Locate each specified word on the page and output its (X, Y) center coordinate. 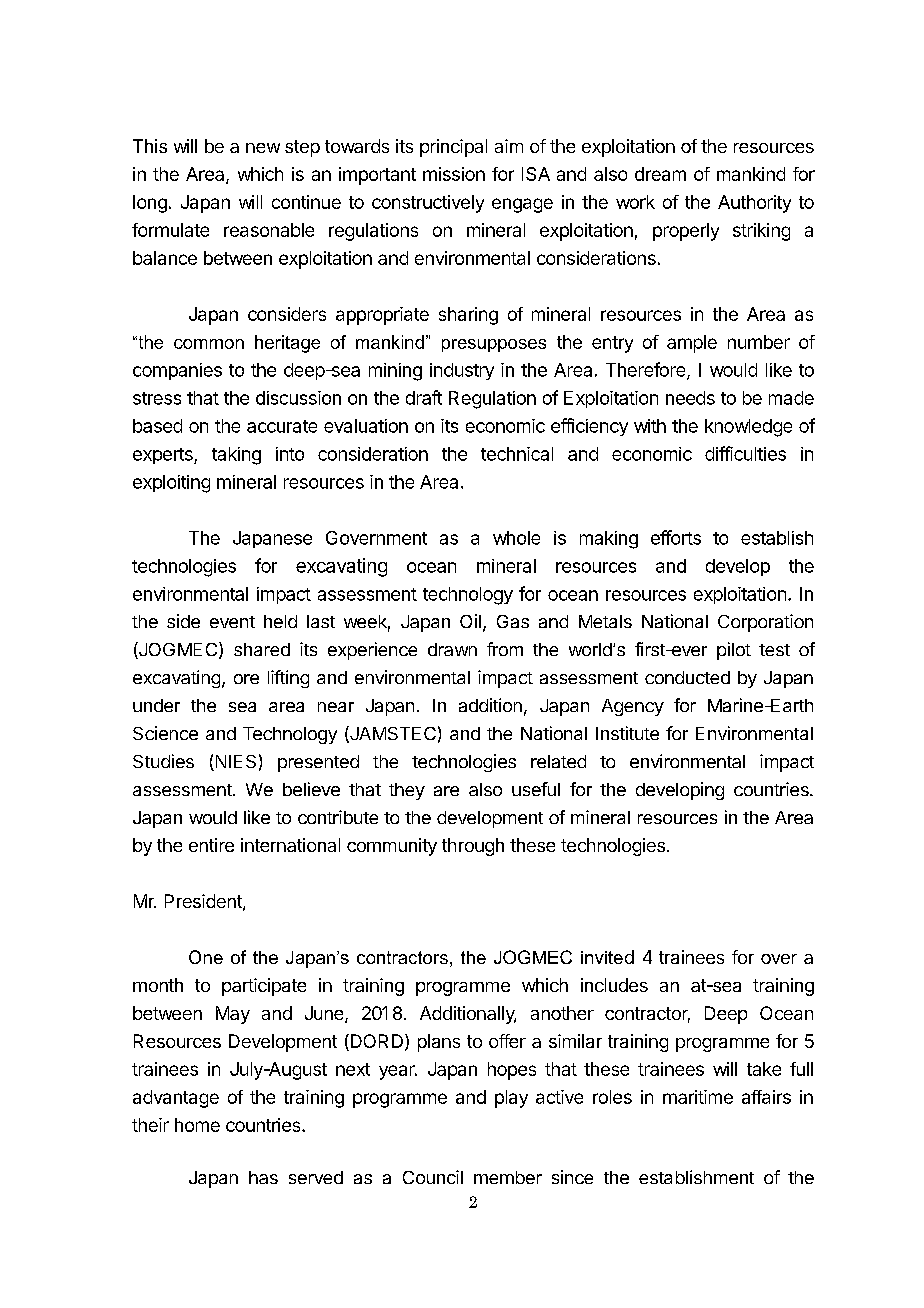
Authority (754, 204)
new (263, 148)
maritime (698, 1097)
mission (454, 174)
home (197, 1125)
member (508, 1177)
